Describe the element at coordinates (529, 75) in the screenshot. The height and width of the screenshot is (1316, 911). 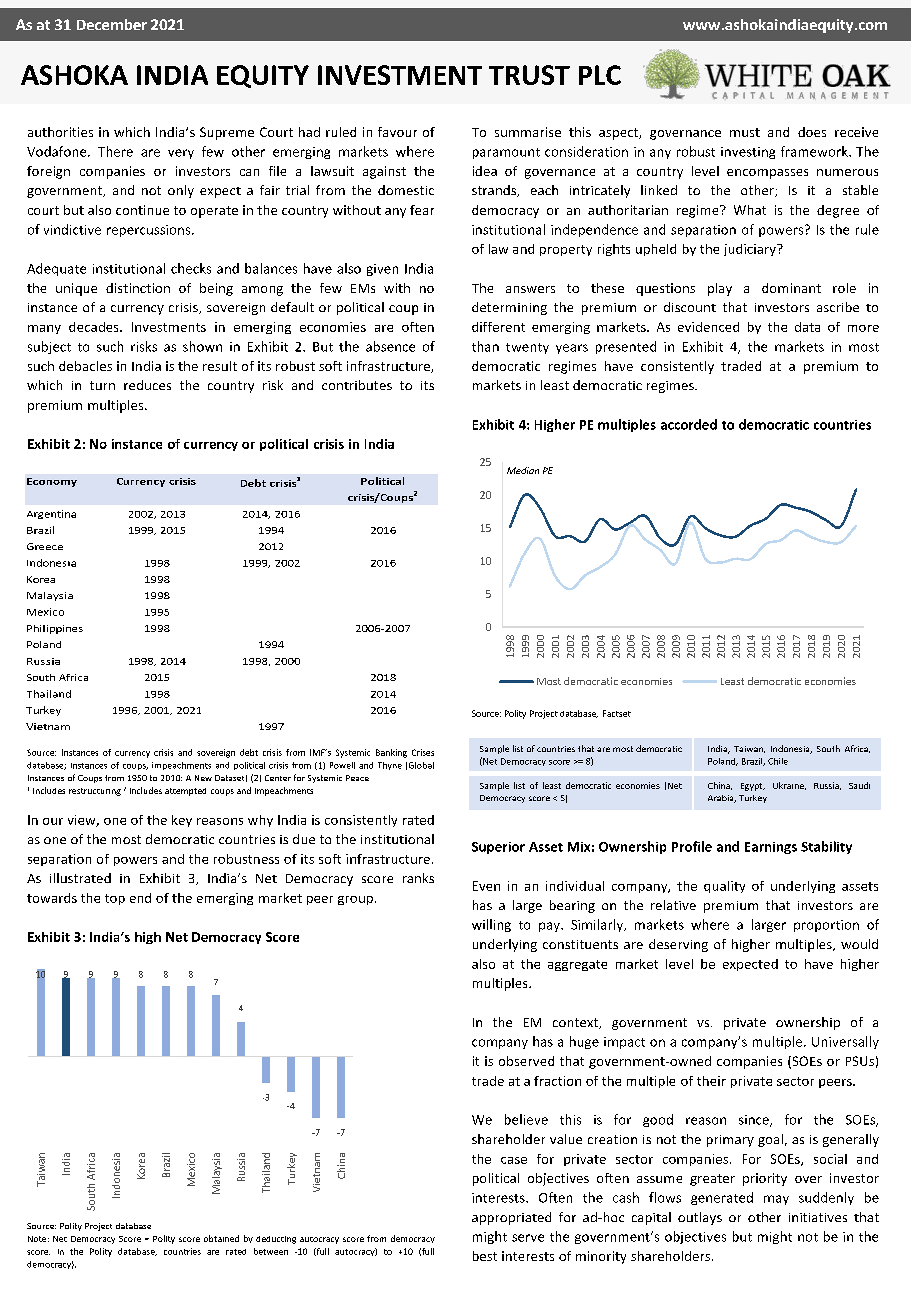
I see `TRUST` at that location.
